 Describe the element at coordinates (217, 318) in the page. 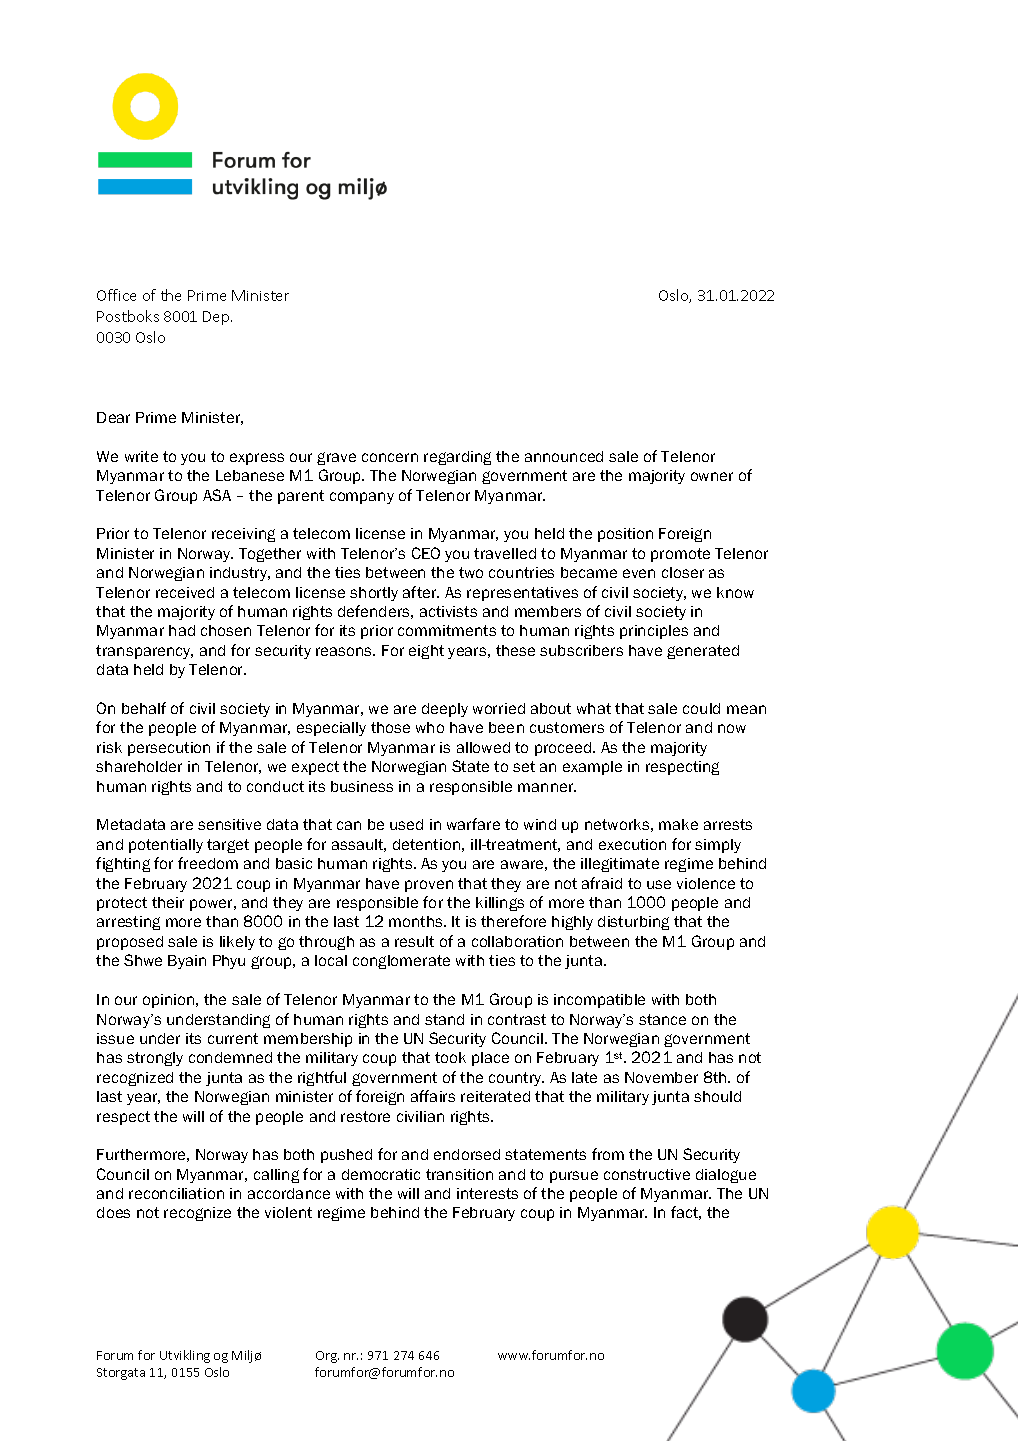

I see `Dep` at that location.
